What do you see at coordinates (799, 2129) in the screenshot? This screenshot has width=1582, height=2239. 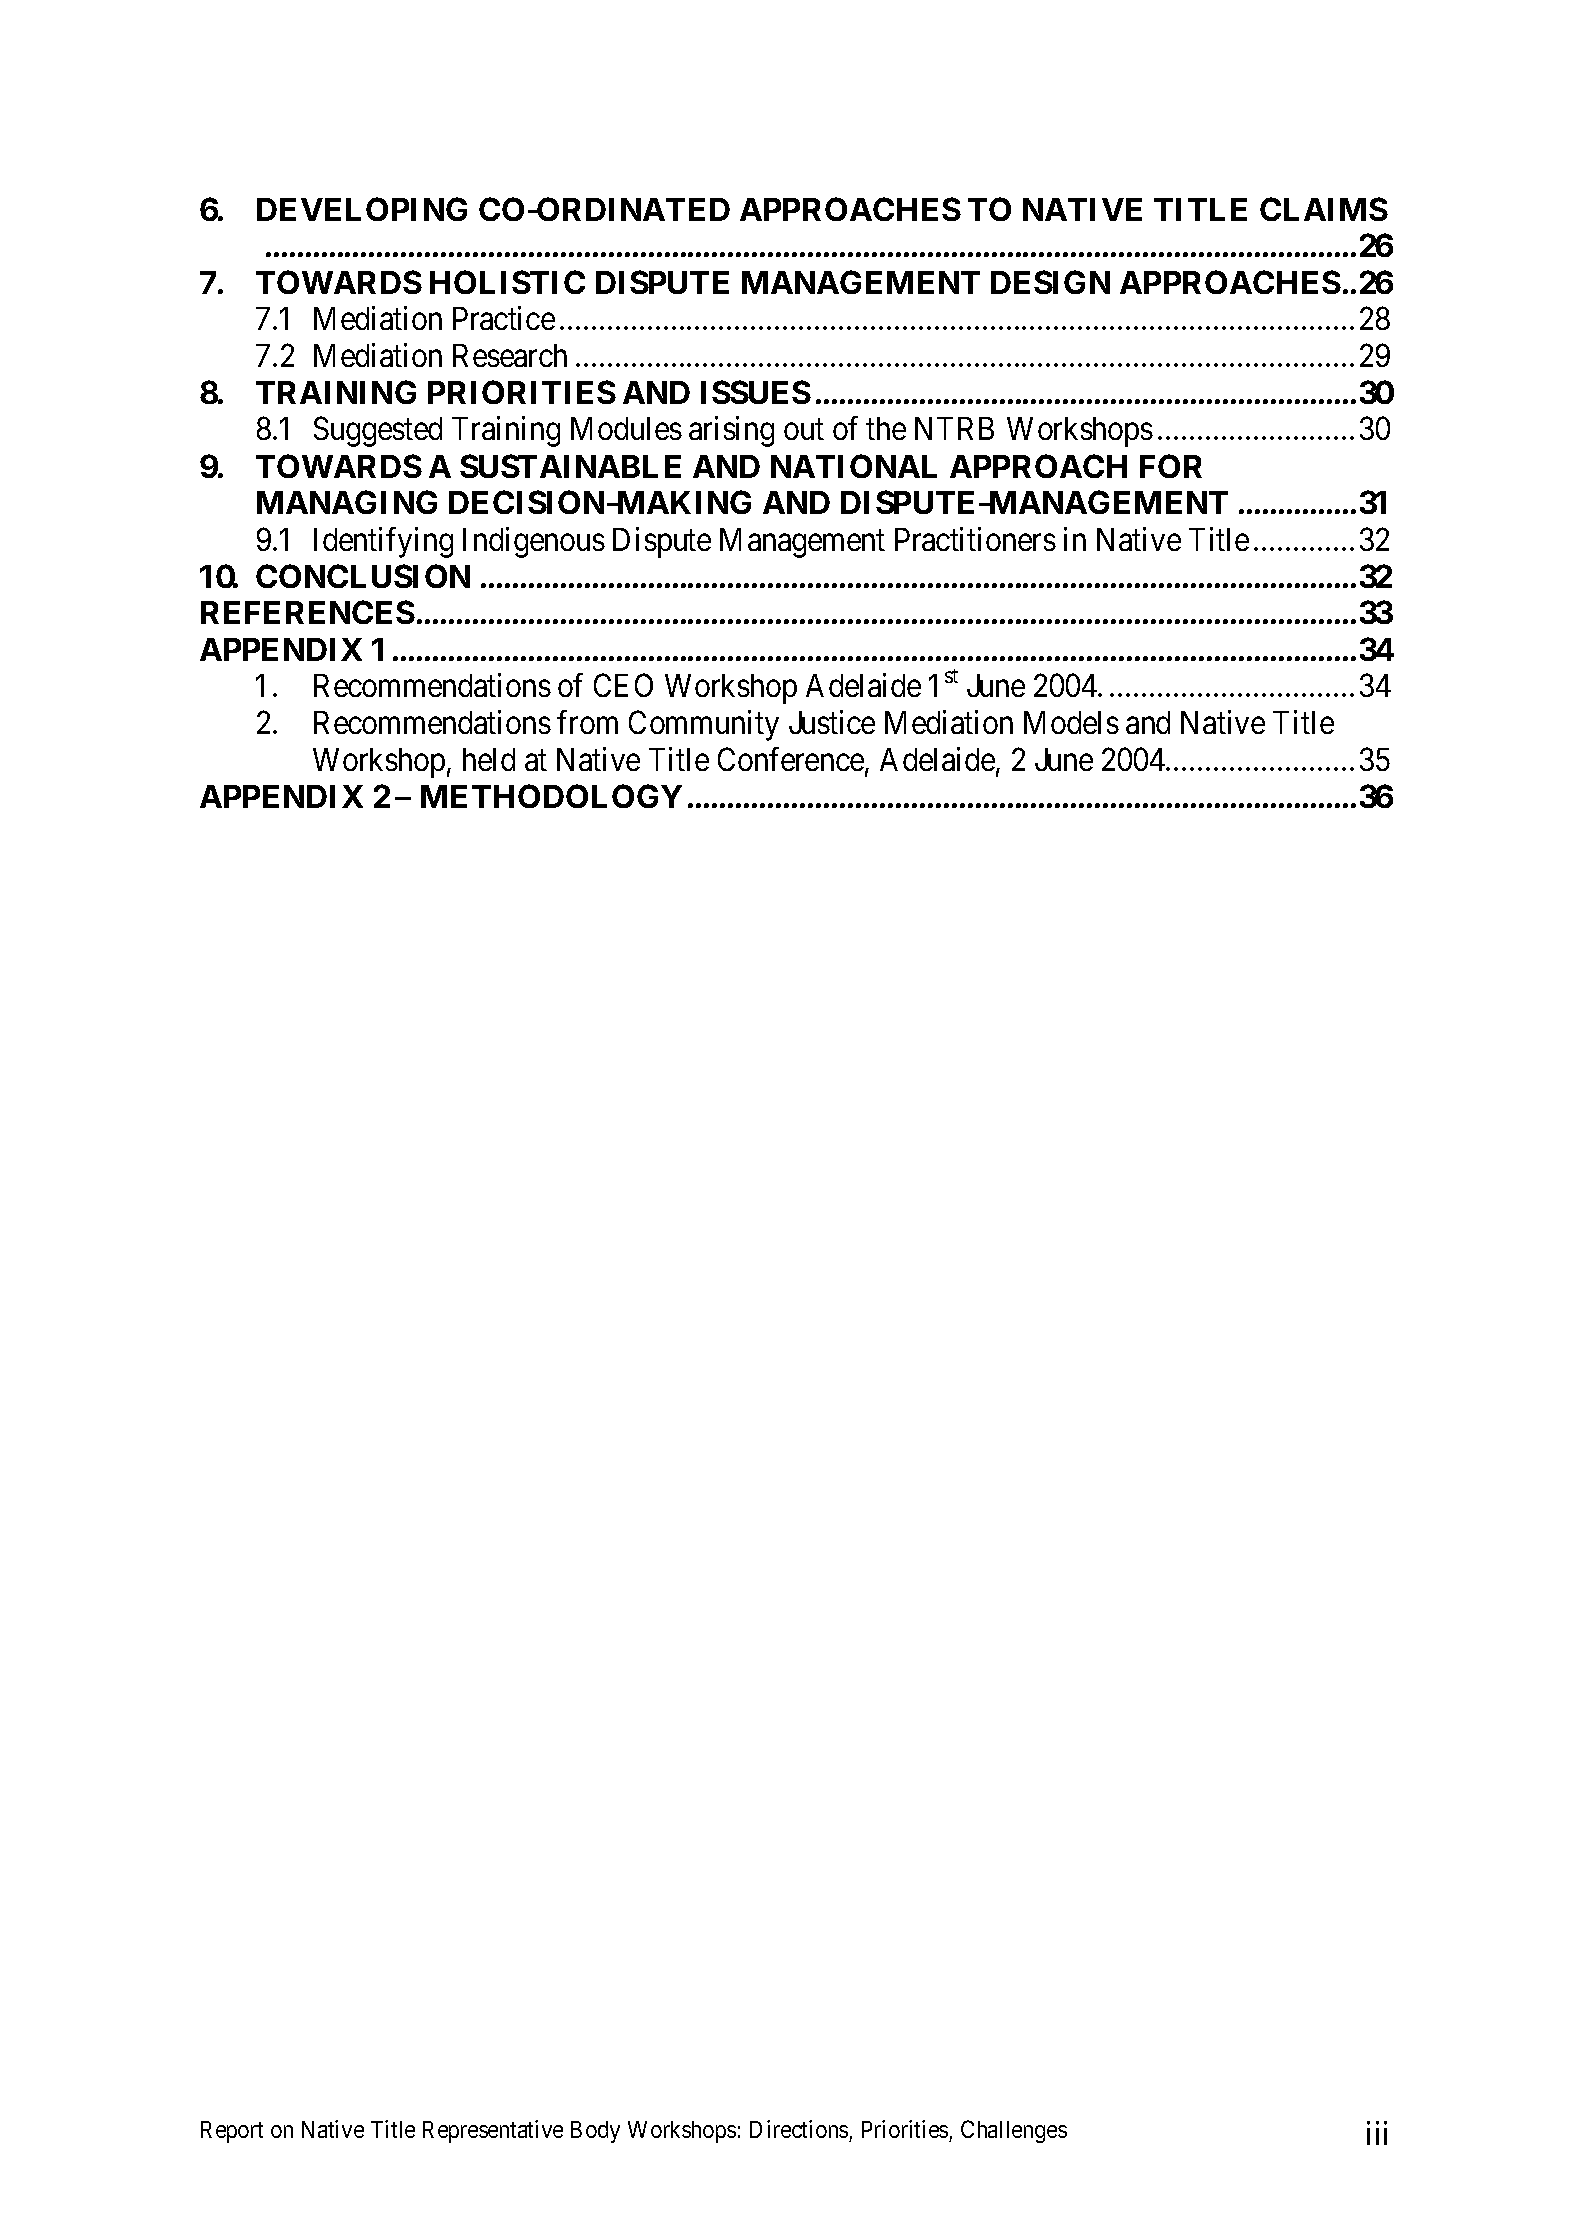 I see `Directions` at bounding box center [799, 2129].
